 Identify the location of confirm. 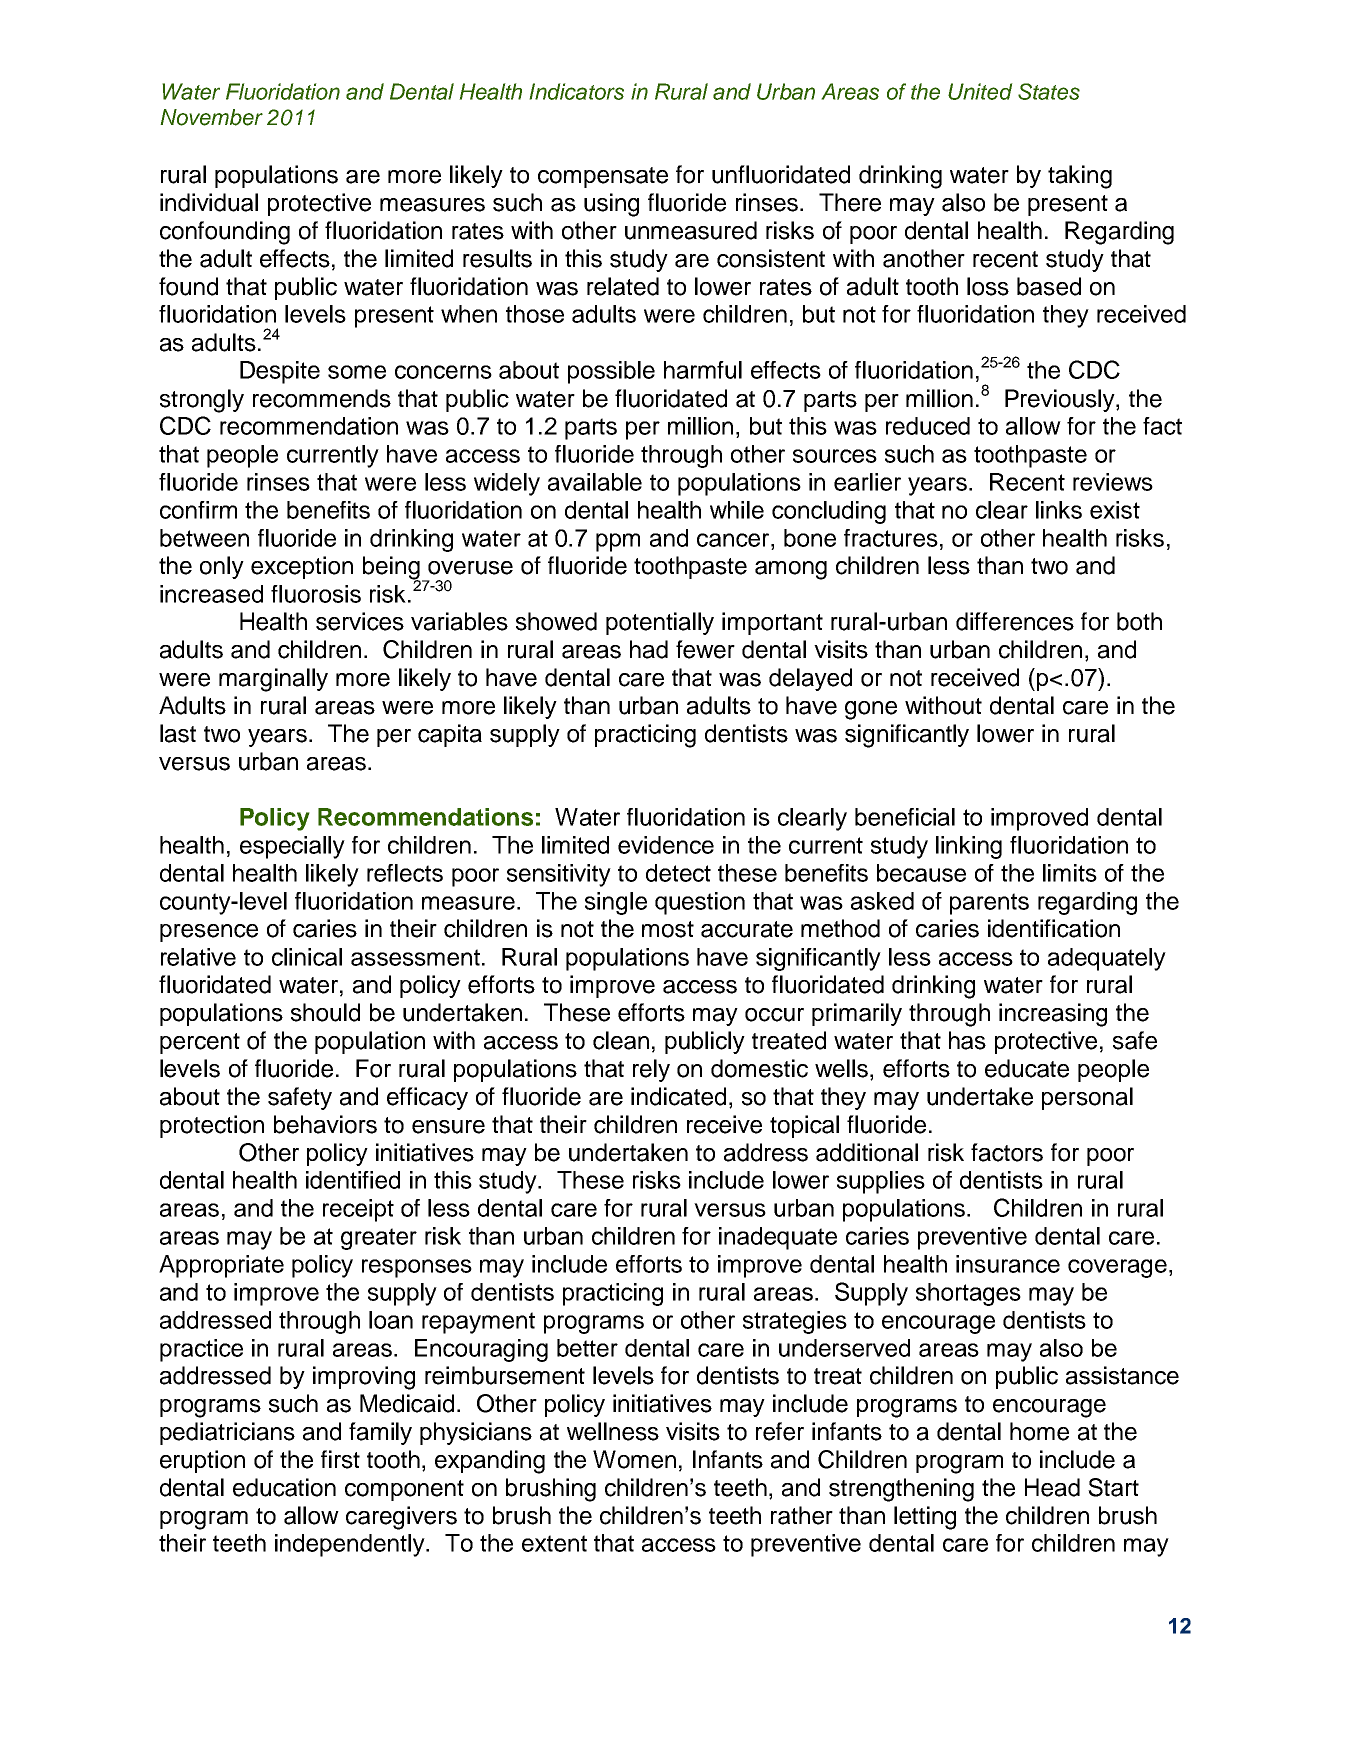
(198, 510).
